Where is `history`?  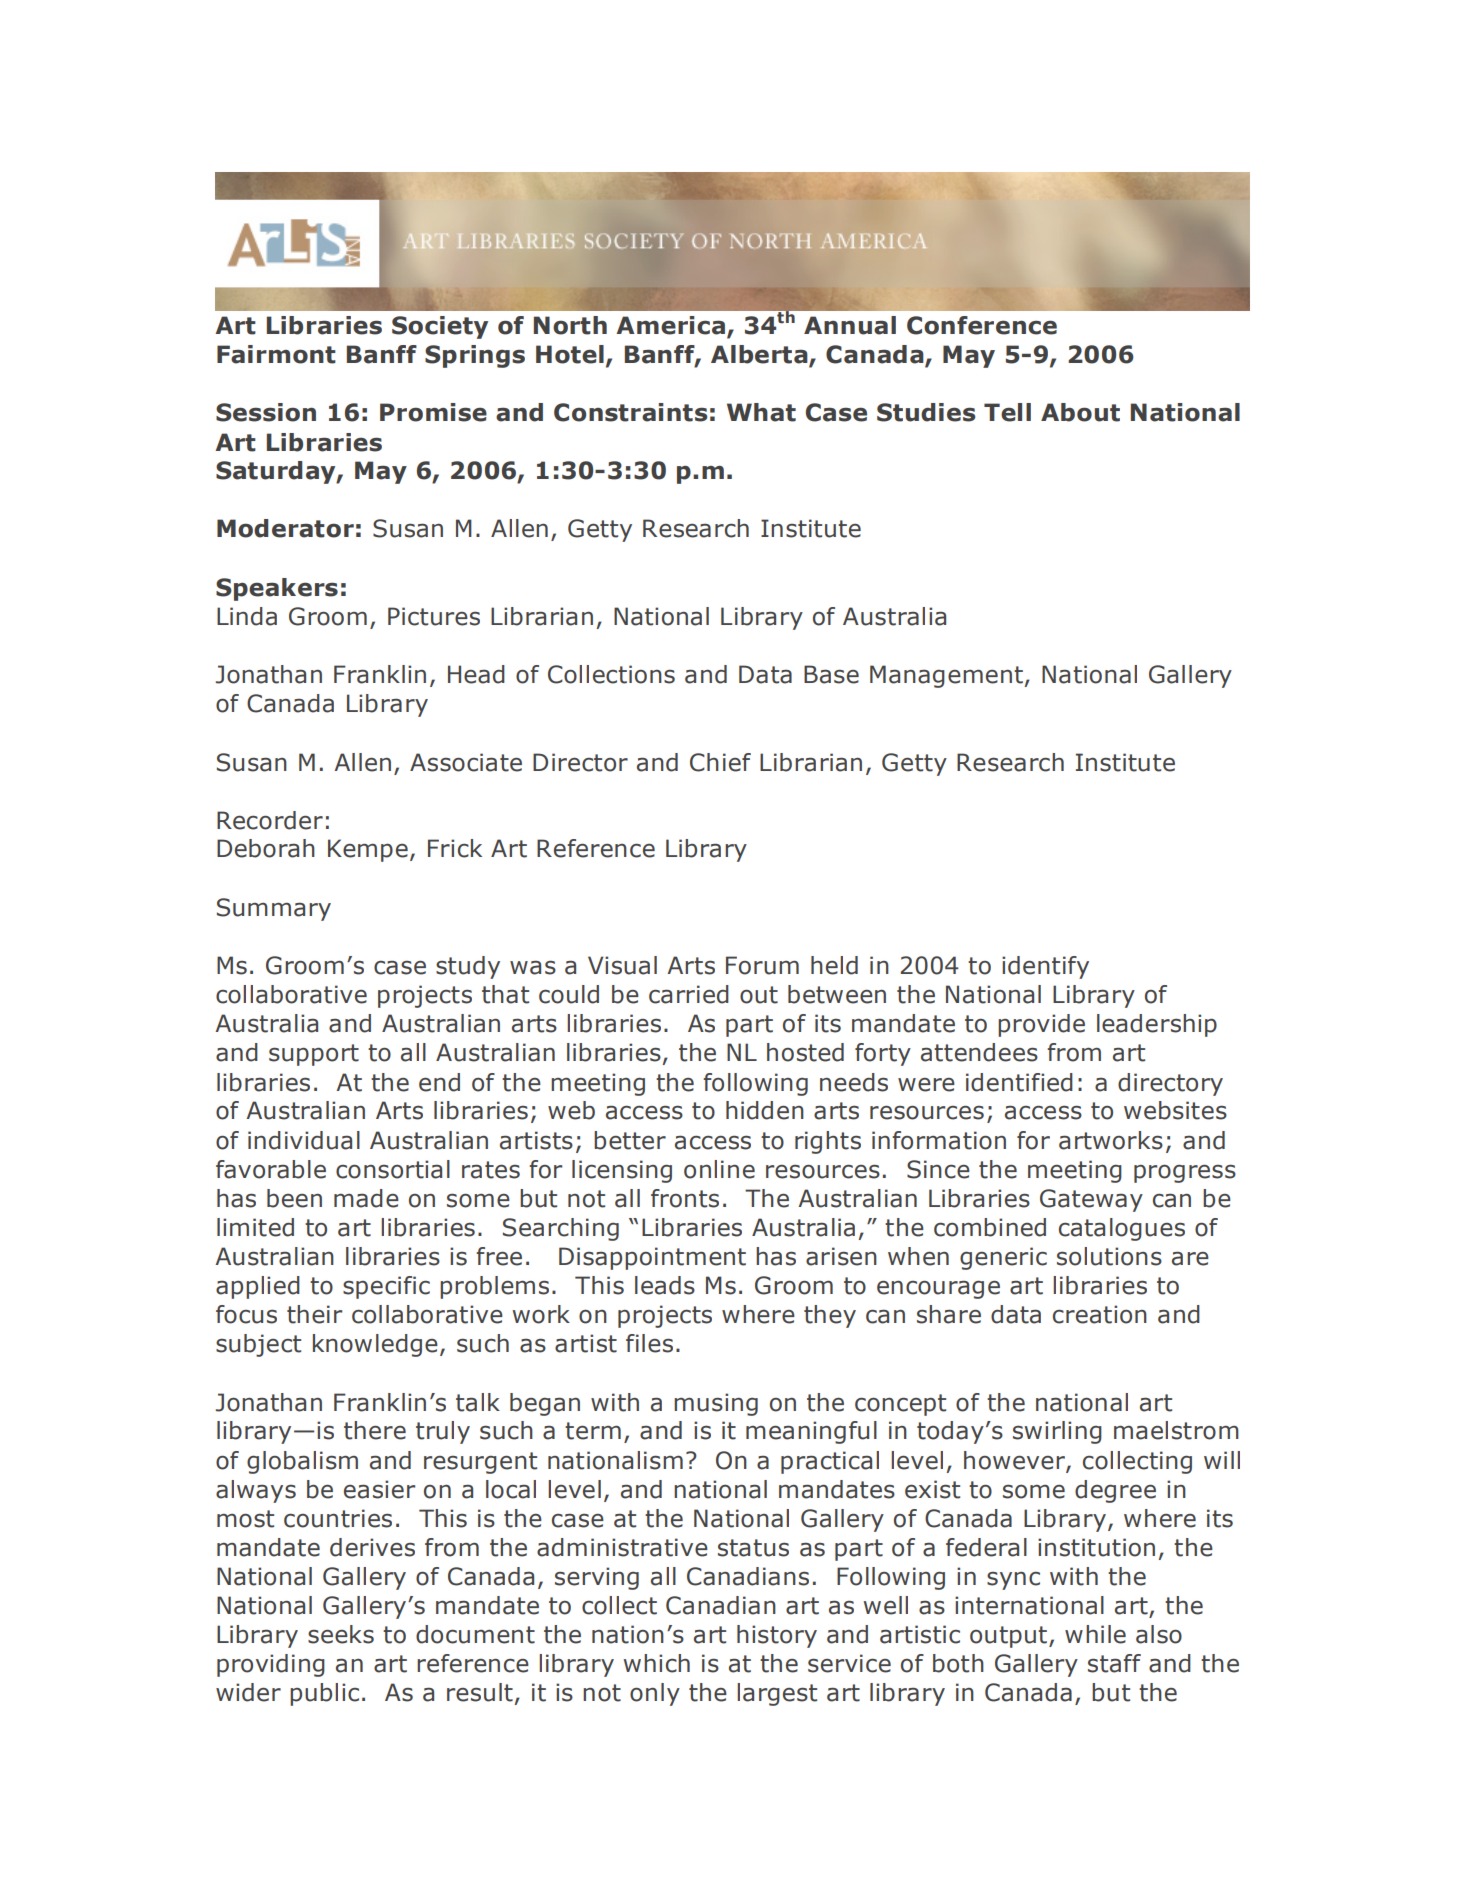
history is located at coordinates (777, 1636).
